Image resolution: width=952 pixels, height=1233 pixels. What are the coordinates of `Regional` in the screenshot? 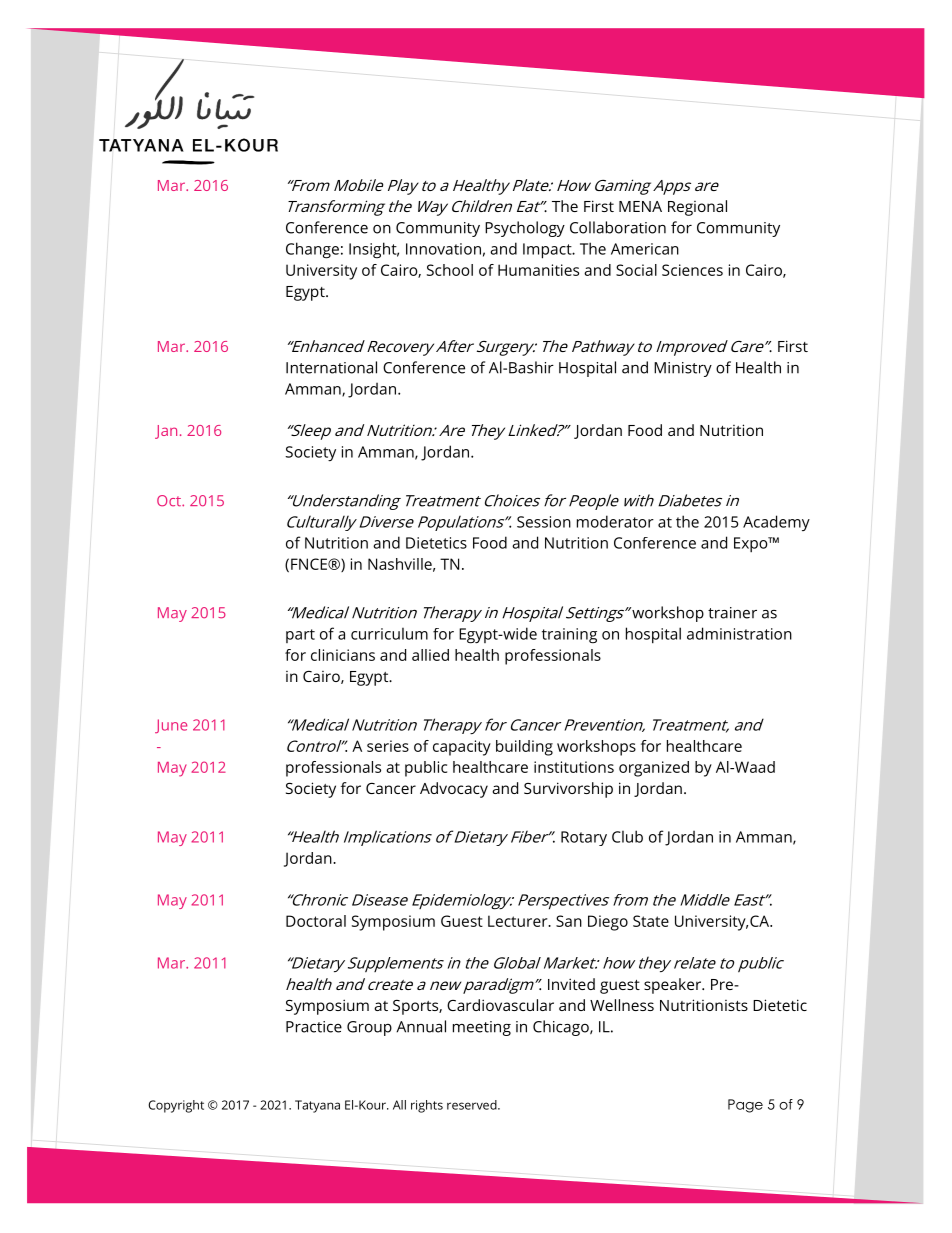 It's located at (697, 208).
